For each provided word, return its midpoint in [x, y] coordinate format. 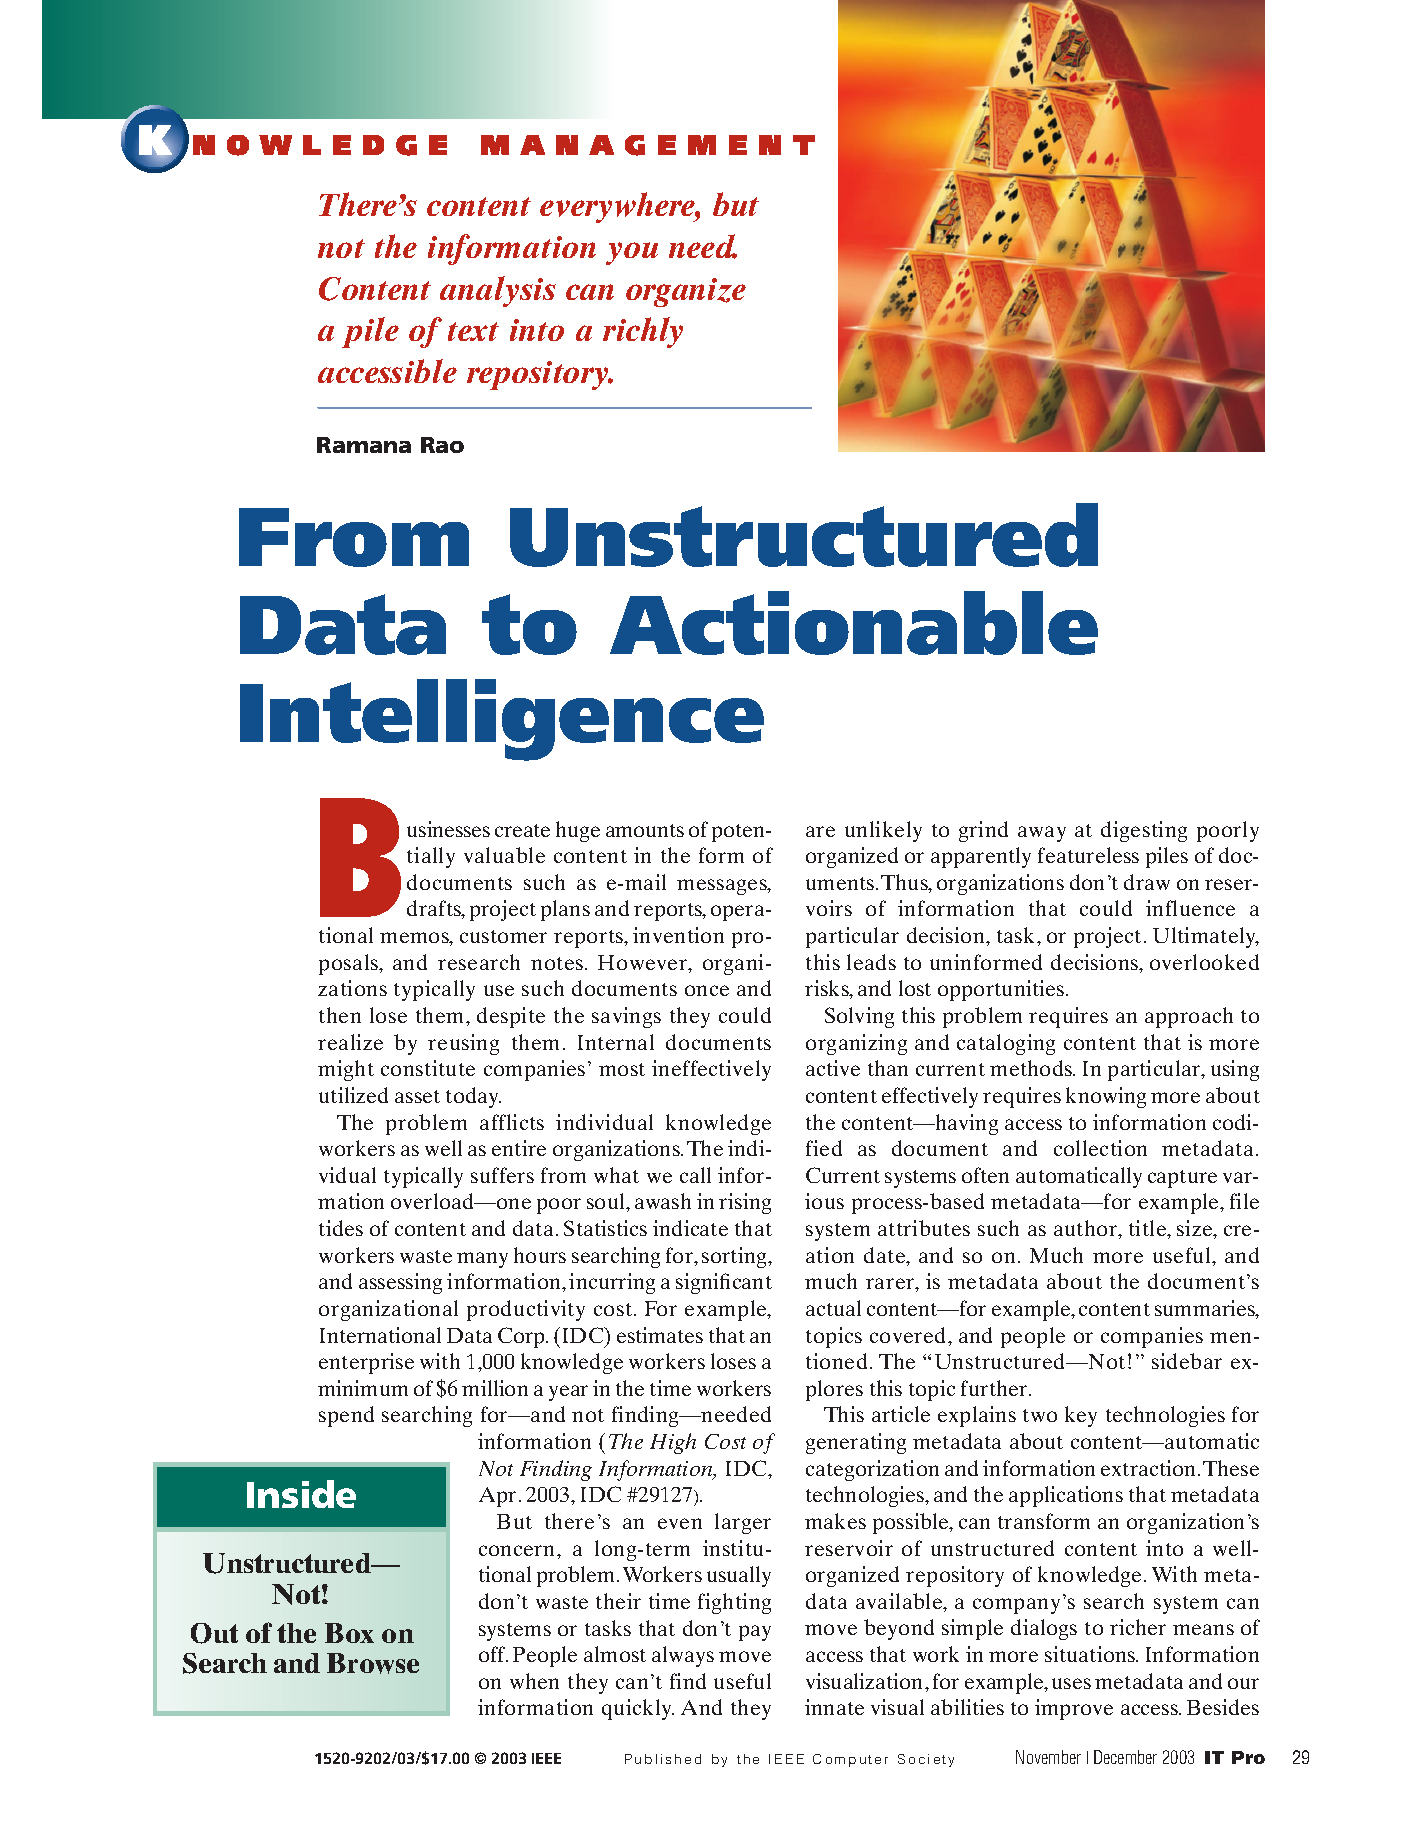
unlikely [883, 831]
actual [833, 1308]
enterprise [366, 1363]
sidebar [1187, 1361]
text [473, 331]
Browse [373, 1663]
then [340, 1015]
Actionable [854, 623]
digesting [1144, 831]
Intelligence [502, 720]
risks [828, 989]
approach [1189, 1017]
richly [643, 332]
